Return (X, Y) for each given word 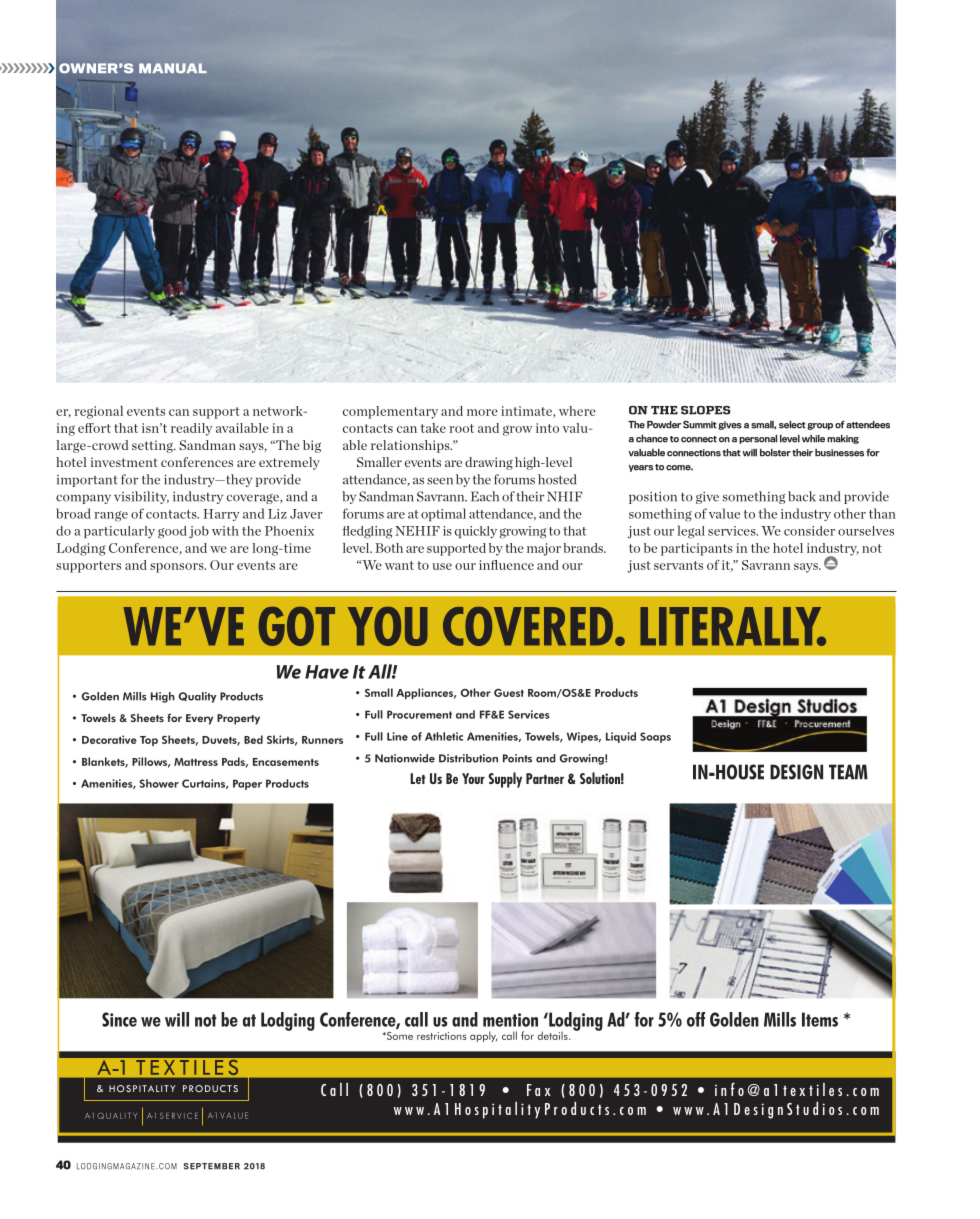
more (482, 412)
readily (192, 429)
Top (149, 741)
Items (820, 1019)
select (792, 425)
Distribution (468, 758)
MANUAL (173, 68)
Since (119, 1019)
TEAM (848, 772)
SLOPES (706, 410)
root (462, 428)
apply (483, 1036)
